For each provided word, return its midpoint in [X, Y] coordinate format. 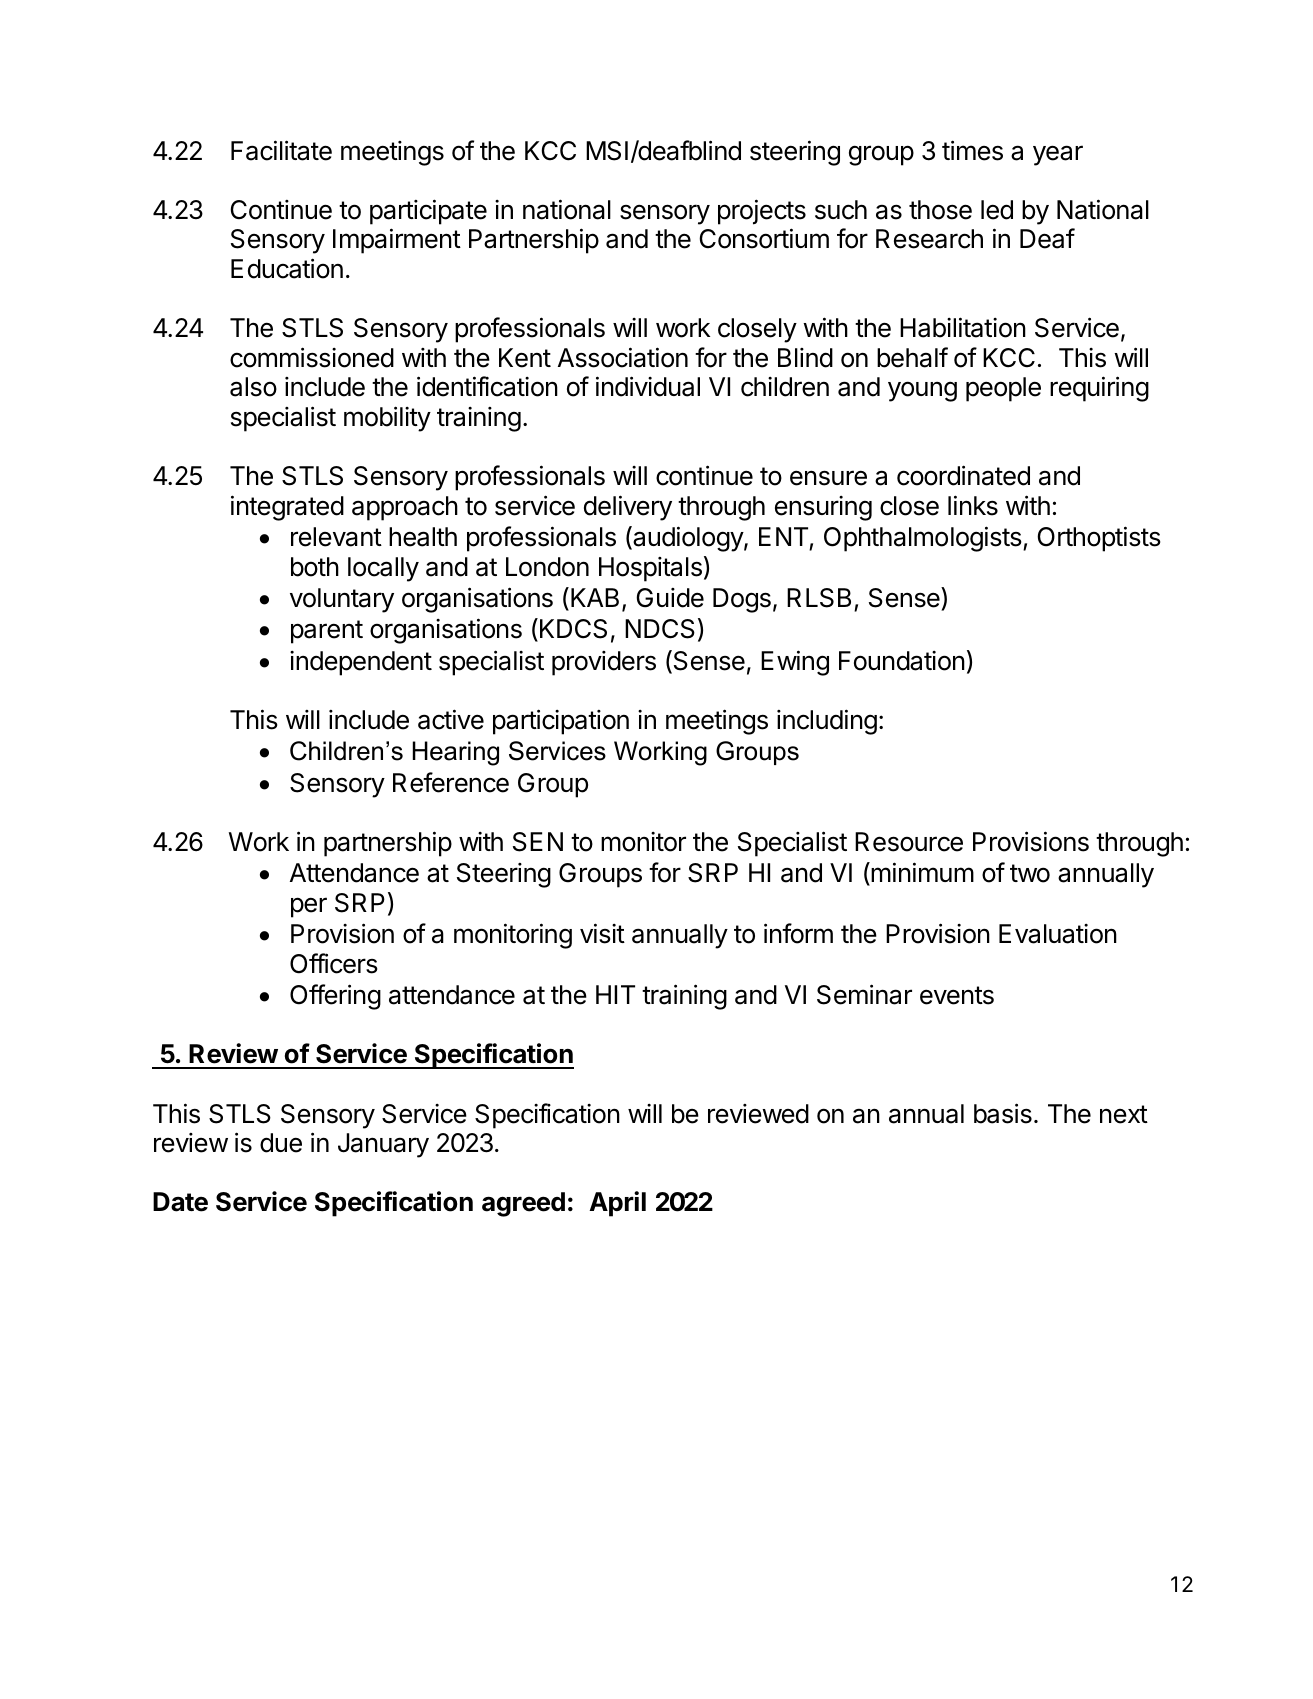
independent [361, 663]
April [617, 1204]
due [281, 1143]
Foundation [902, 661]
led [997, 210]
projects [762, 212]
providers [604, 663]
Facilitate [281, 150]
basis [1003, 1113]
